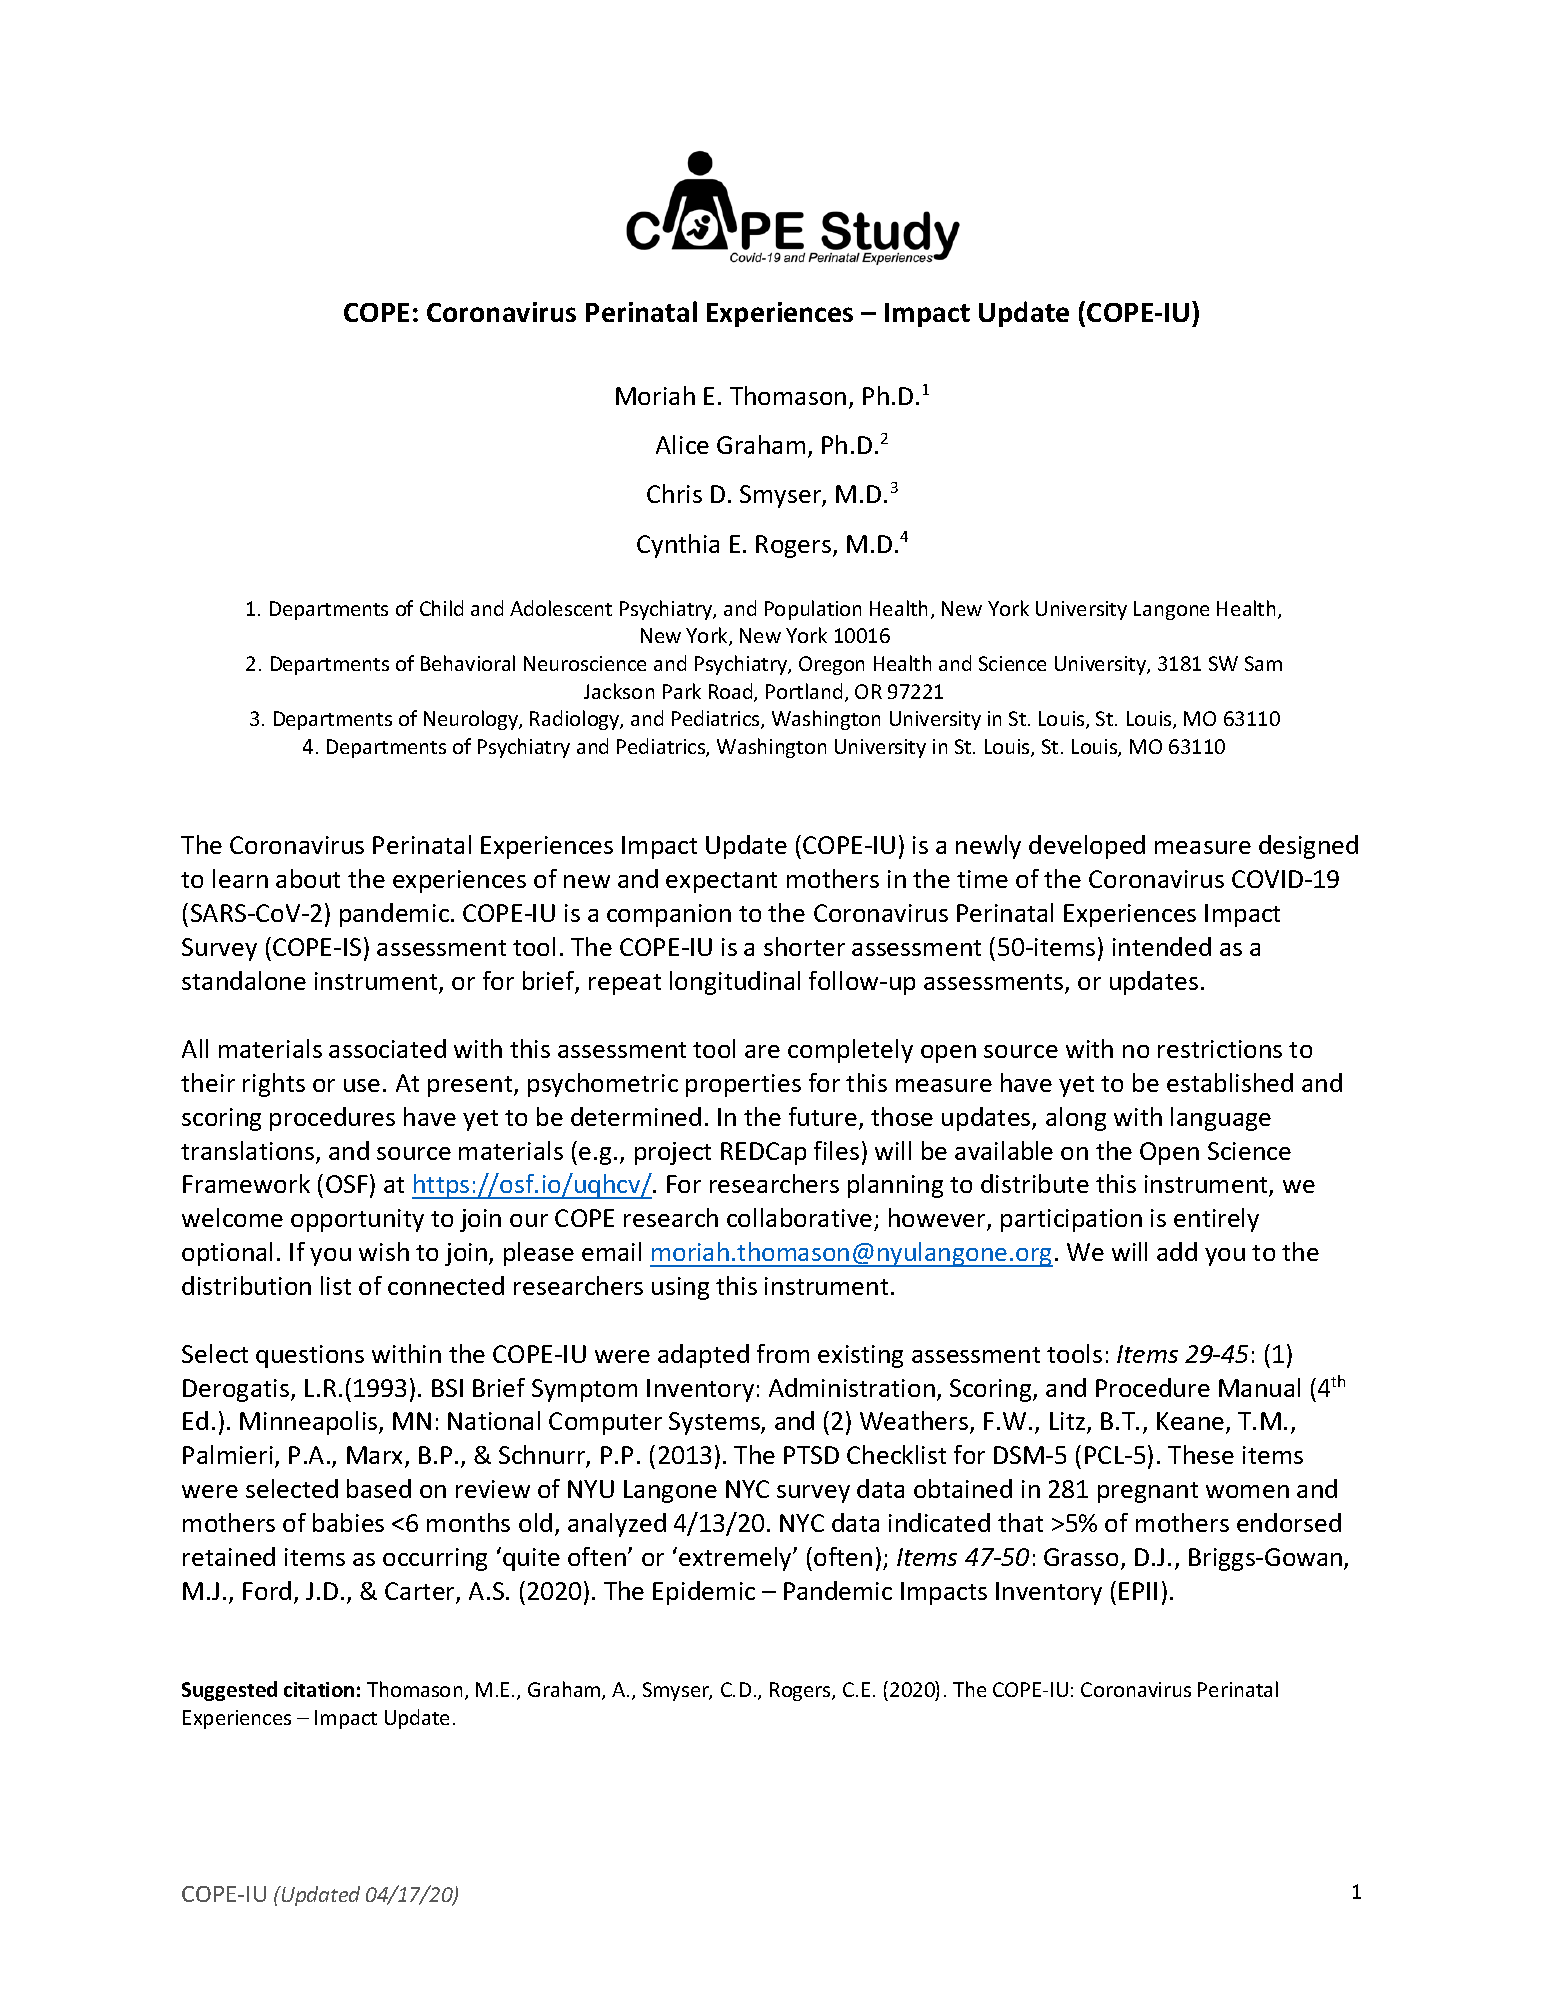 The width and height of the page is (1545, 1999). Describe the element at coordinates (704, 1593) in the page. I see `Epidemic` at that location.
